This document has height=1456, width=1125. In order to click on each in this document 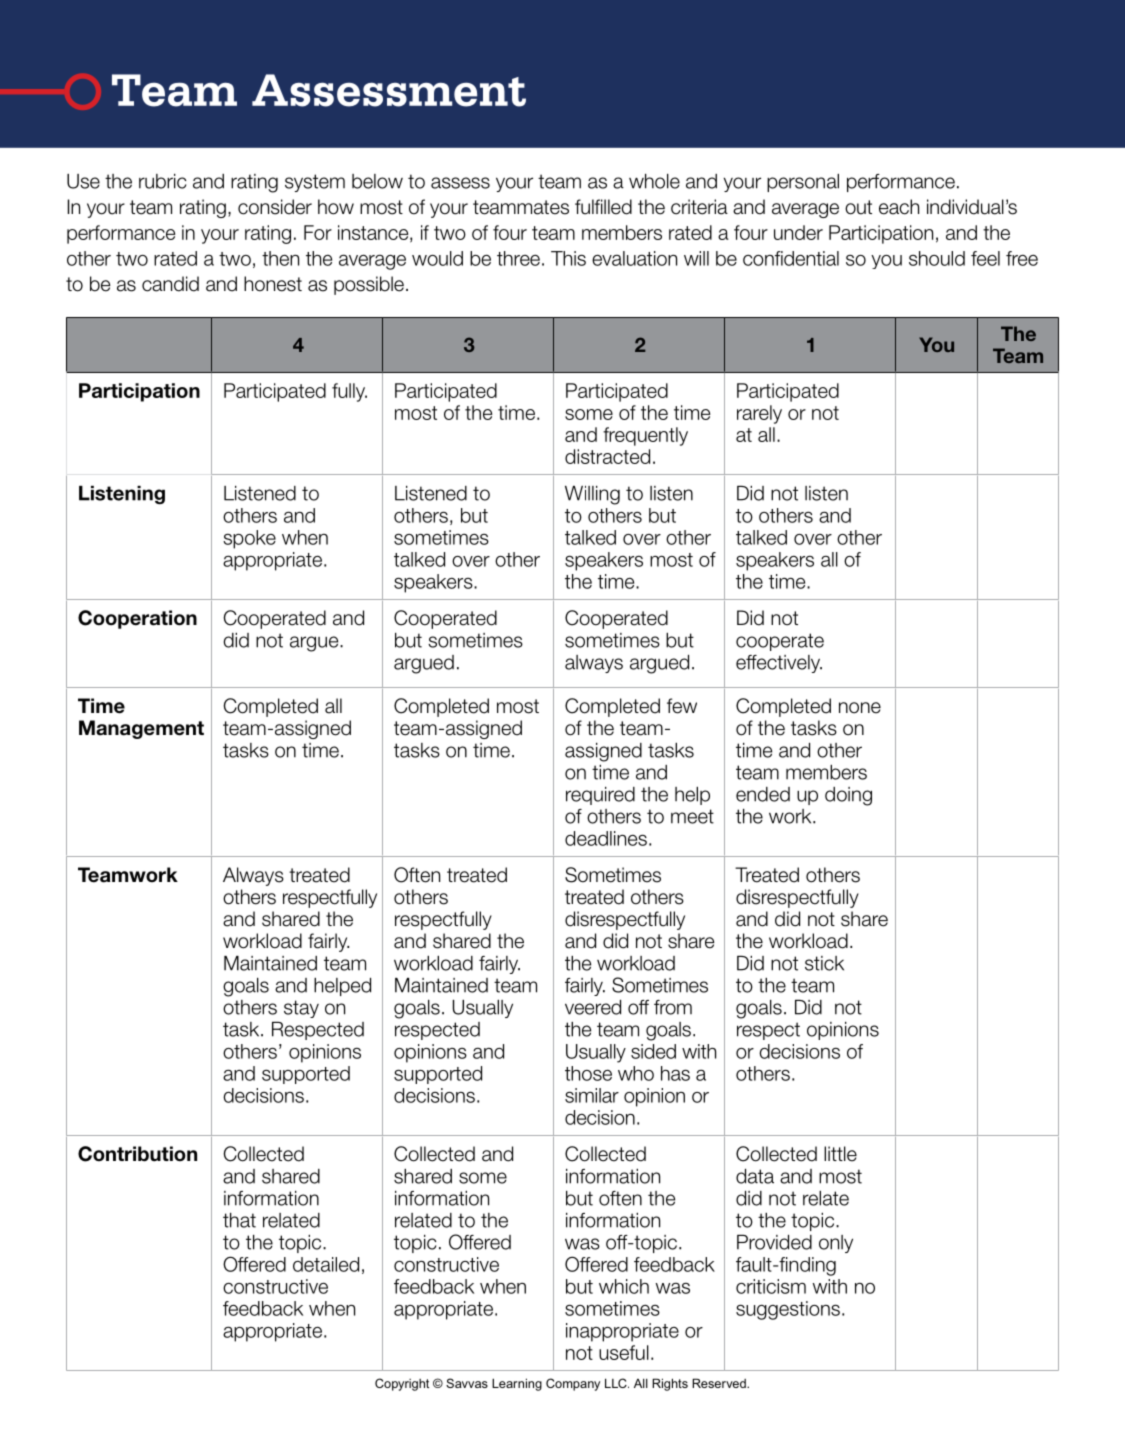, I will do `click(899, 207)`.
